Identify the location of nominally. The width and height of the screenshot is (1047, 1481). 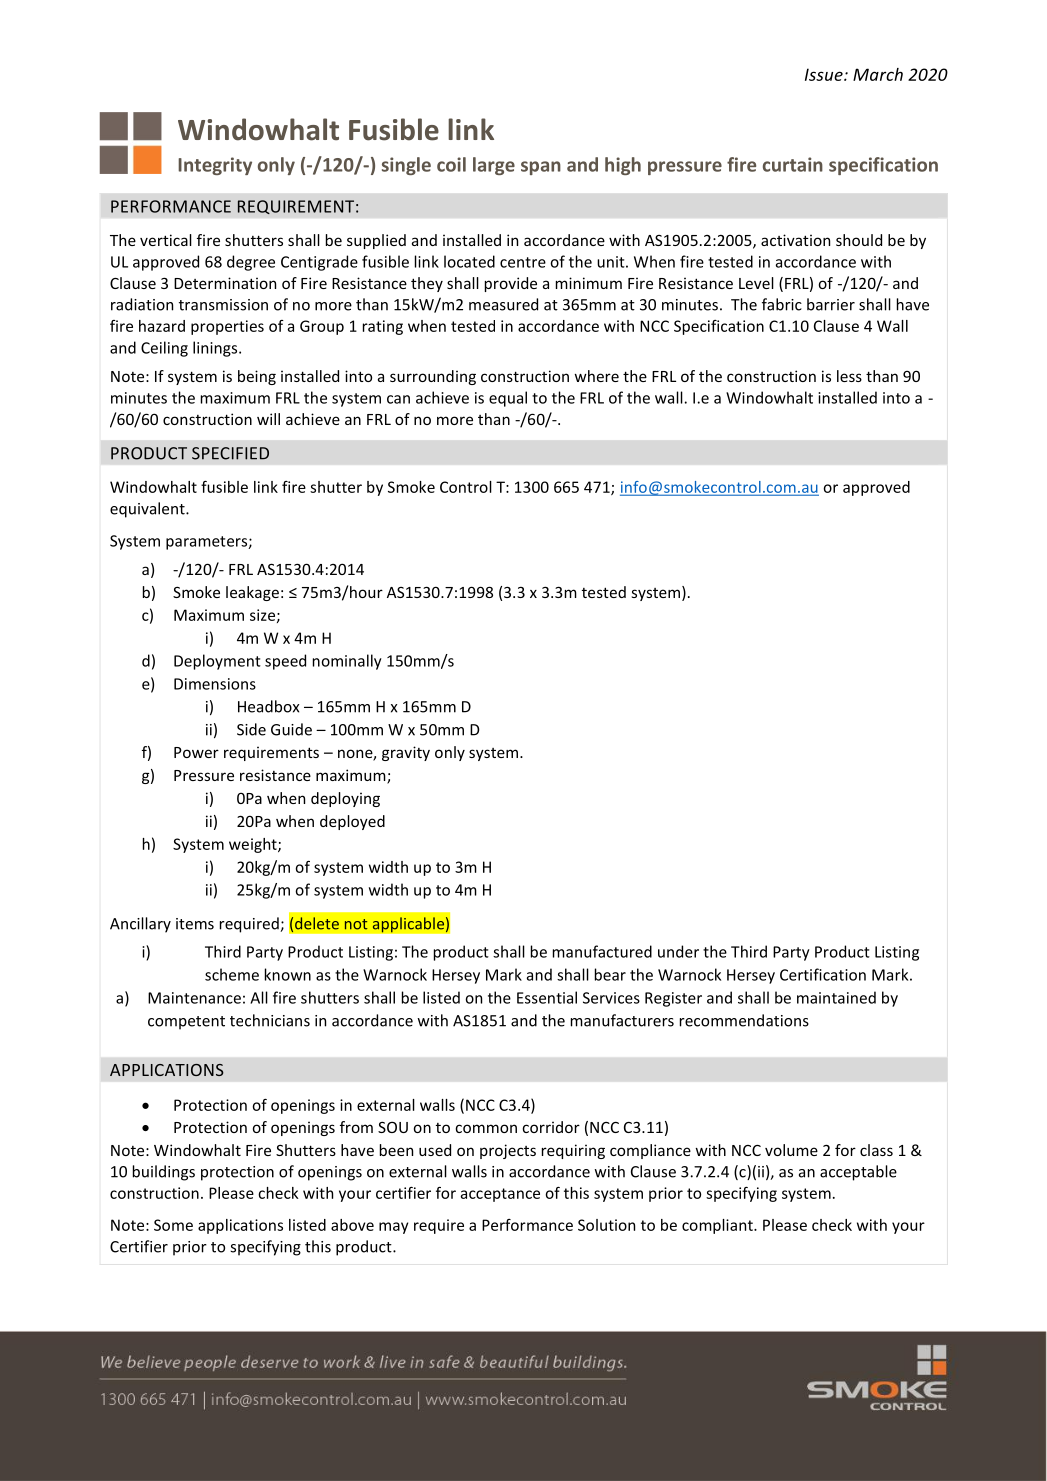
(347, 662).
